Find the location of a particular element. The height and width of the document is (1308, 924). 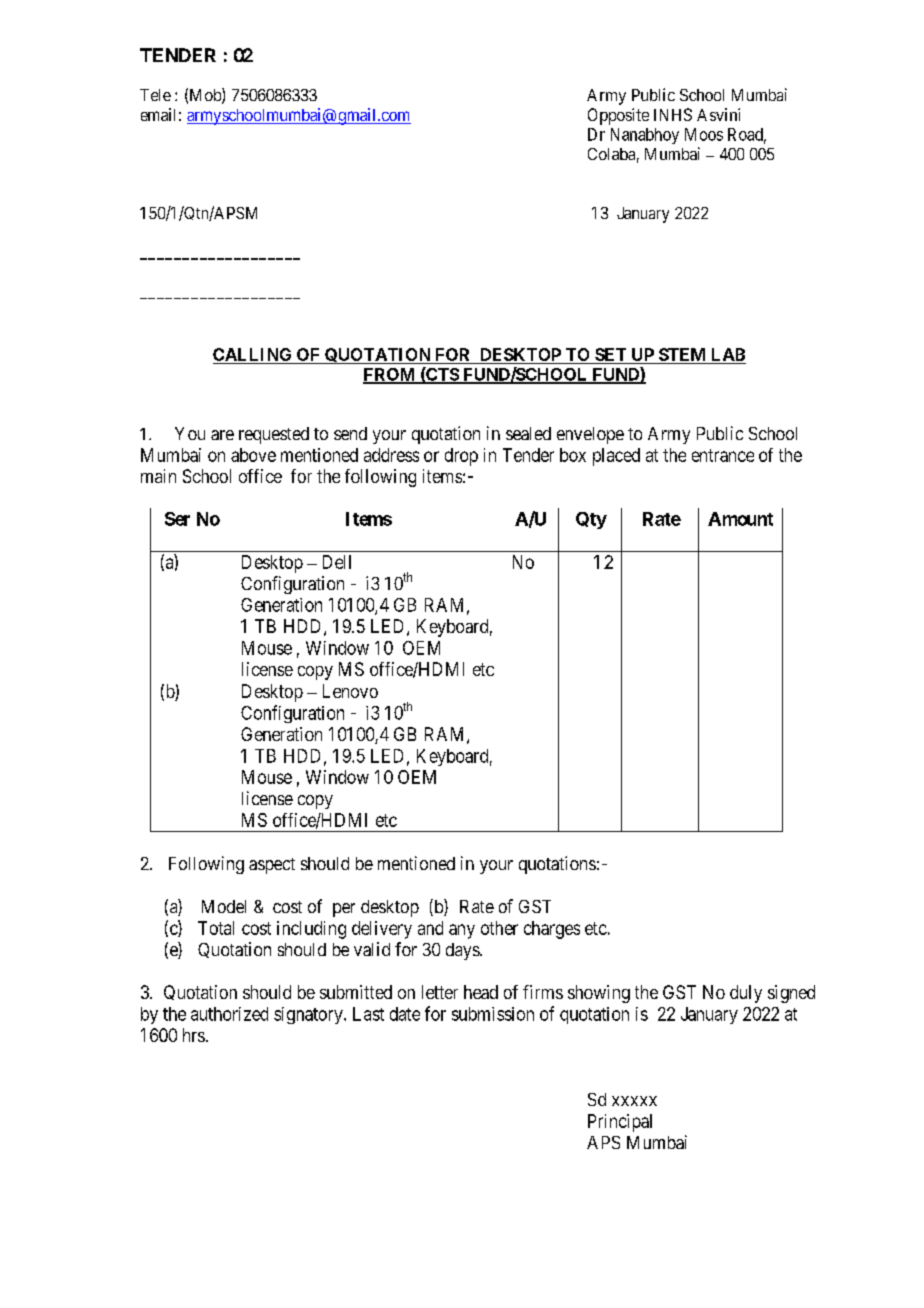

xxxxx is located at coordinates (634, 1101).
